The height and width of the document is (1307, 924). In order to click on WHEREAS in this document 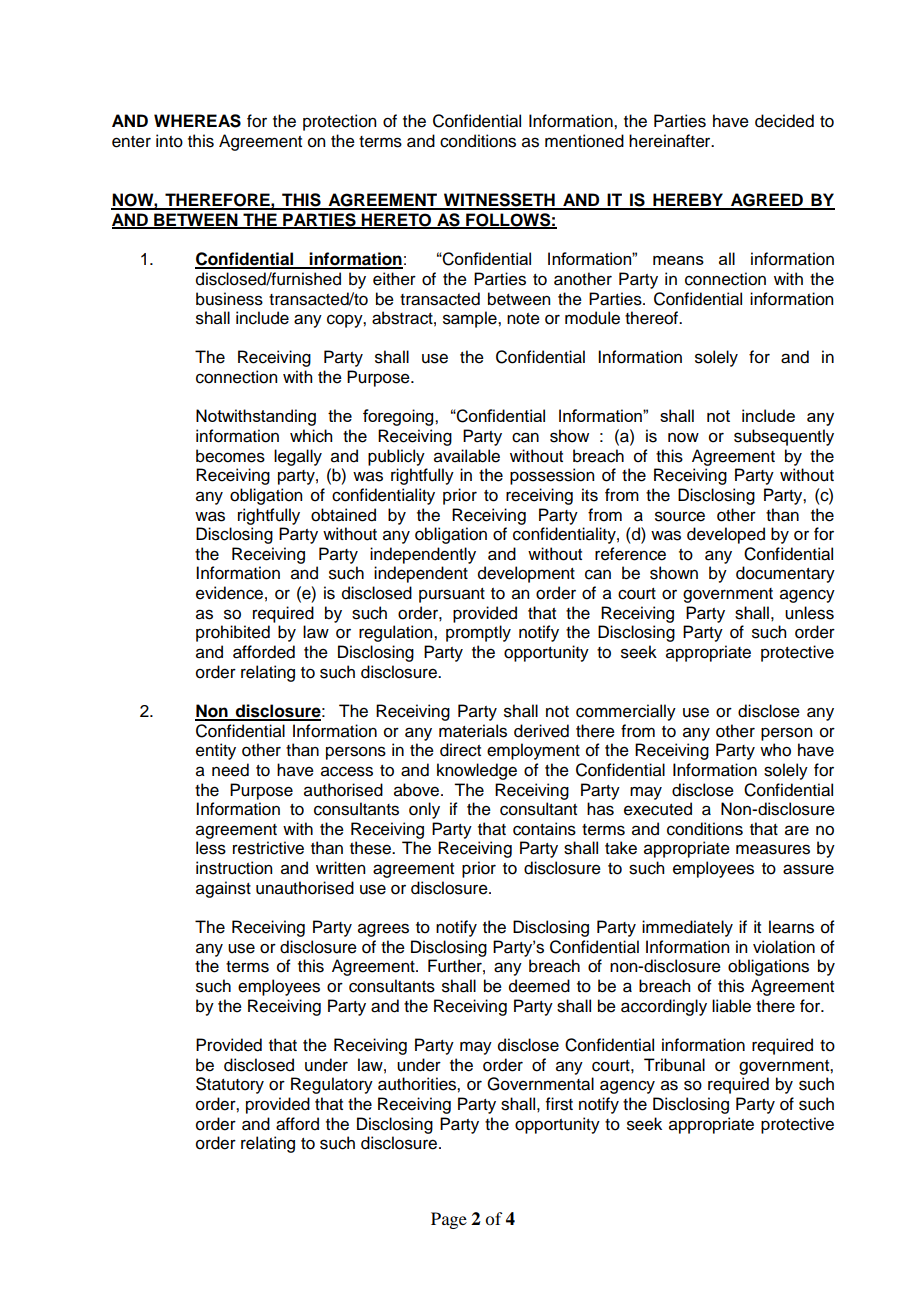, I will do `click(197, 121)`.
